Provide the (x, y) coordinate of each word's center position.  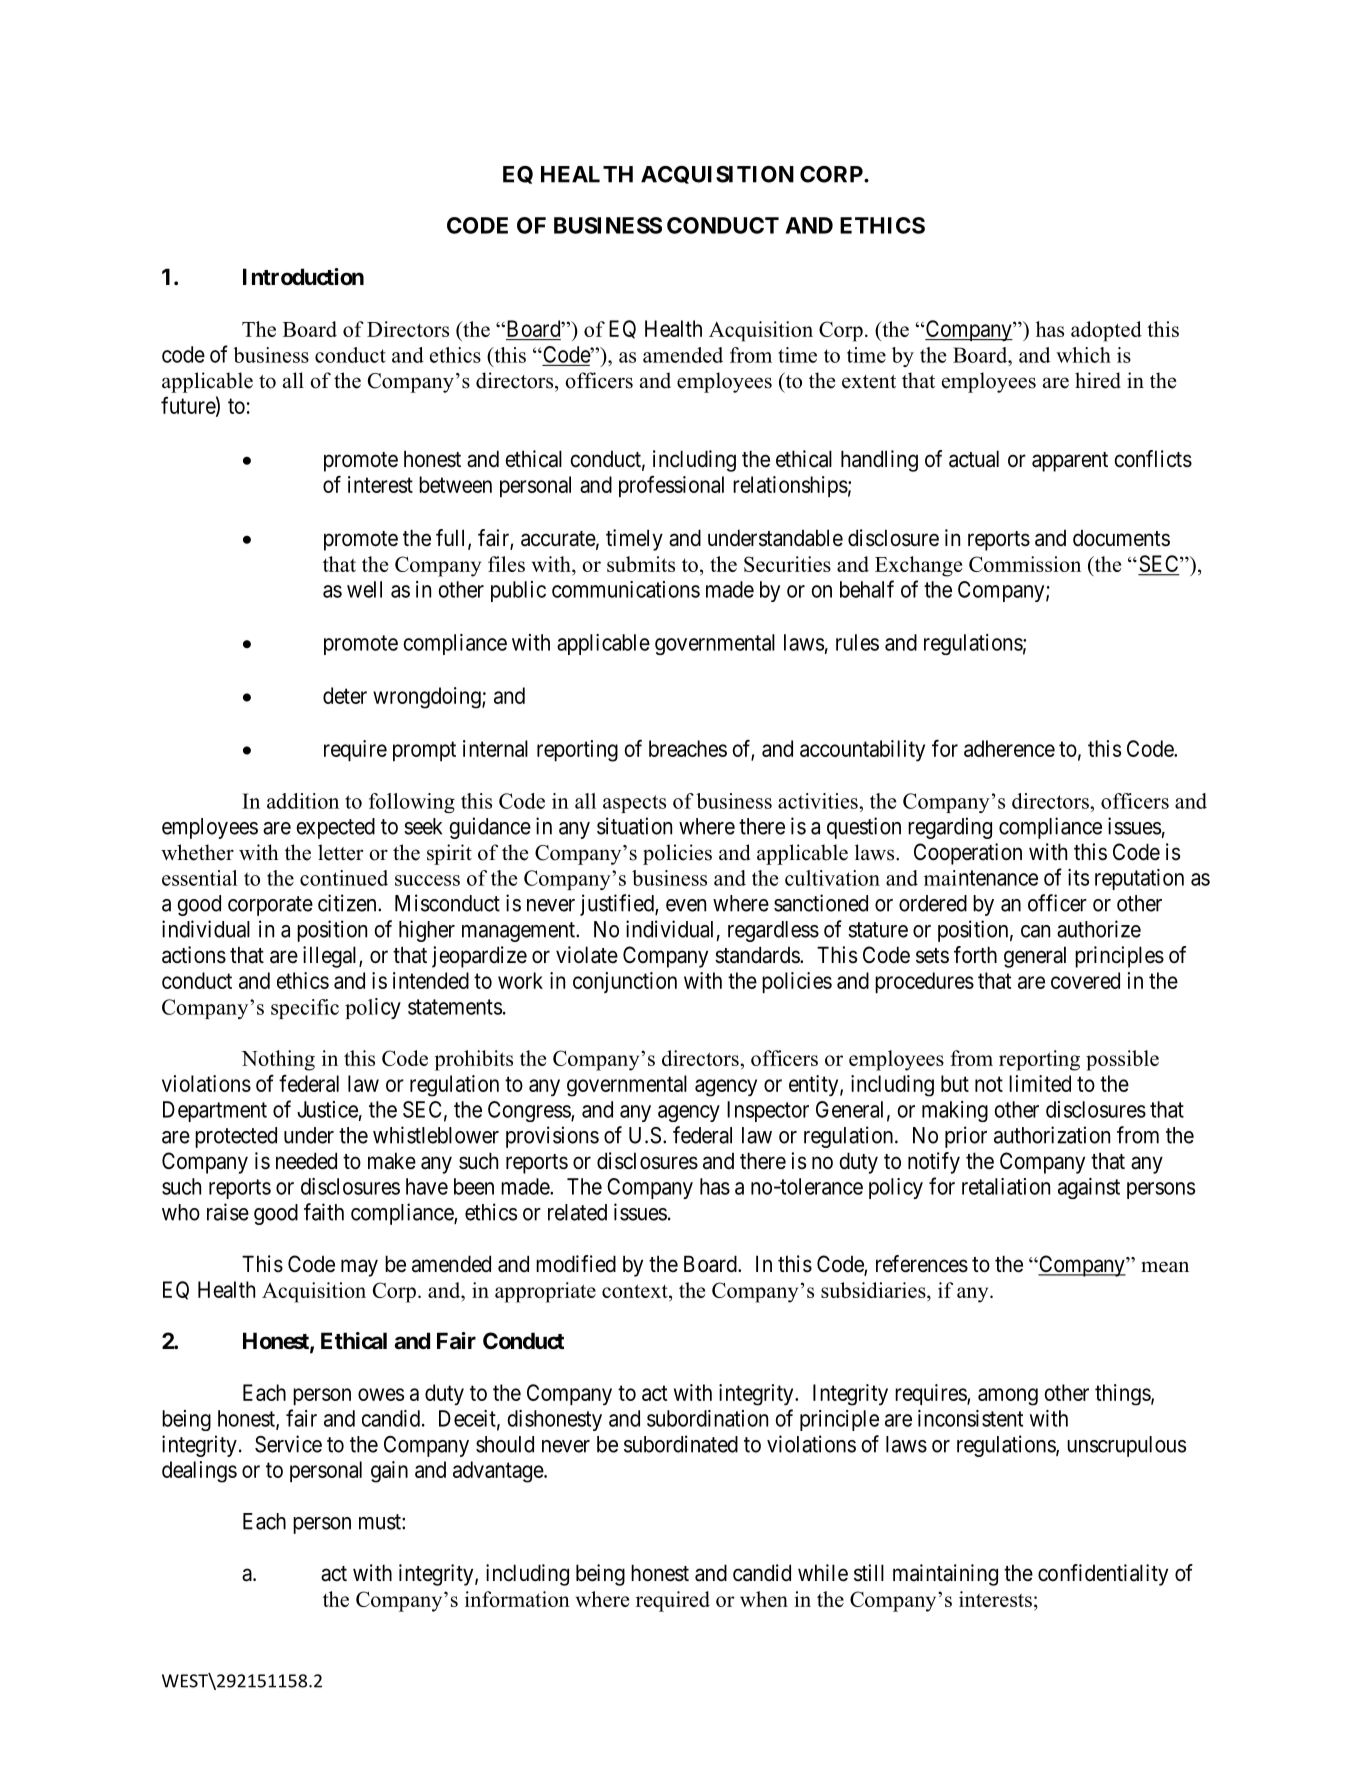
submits (641, 564)
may (359, 1268)
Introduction (303, 276)
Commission (1025, 564)
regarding (950, 828)
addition (303, 801)
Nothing (278, 1060)
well (364, 589)
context (636, 1291)
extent (869, 382)
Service (288, 1444)
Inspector (768, 1111)
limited (1040, 1083)
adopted (1106, 331)
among (1008, 1397)
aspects (634, 804)
